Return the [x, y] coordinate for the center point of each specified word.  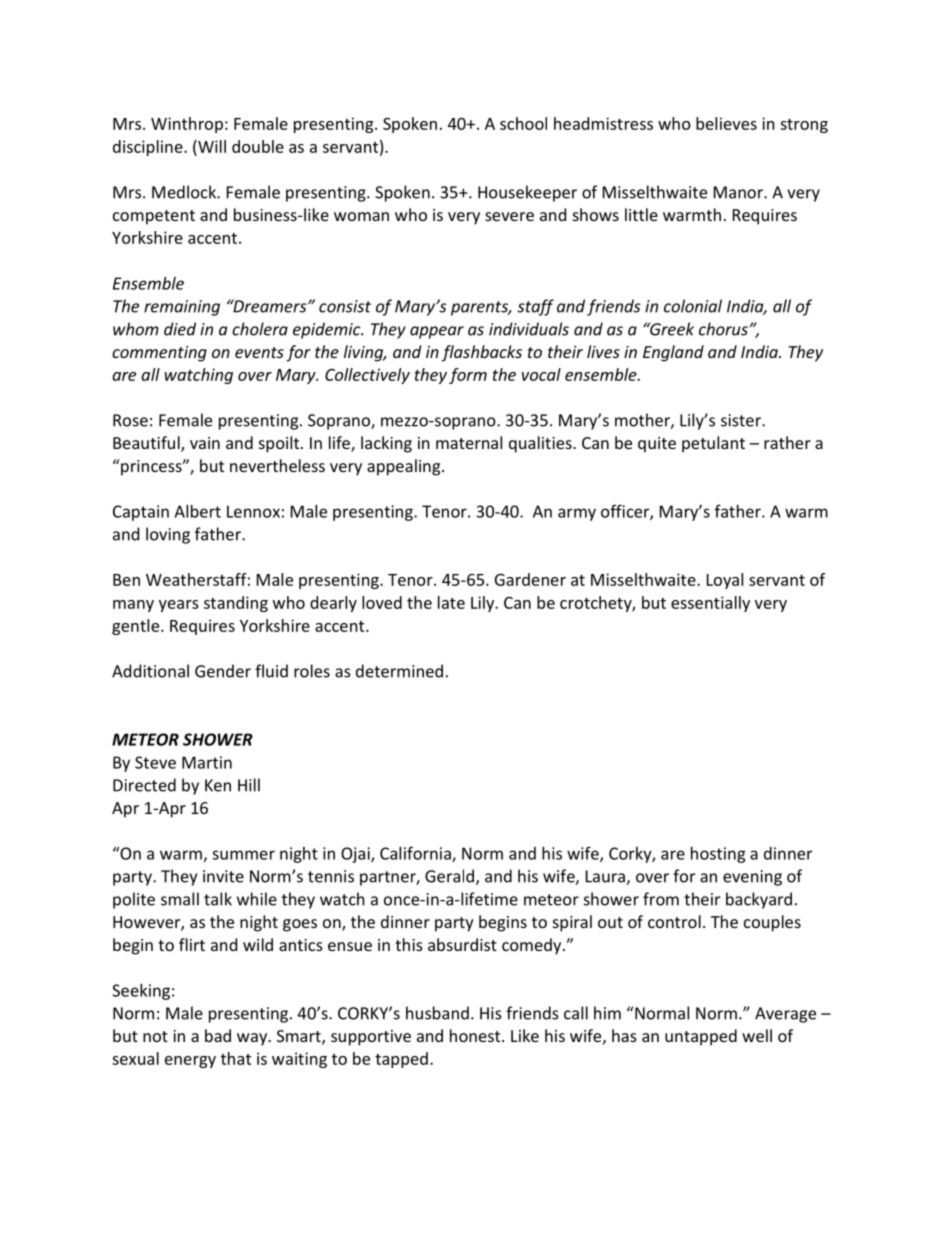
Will [211, 146]
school [523, 123]
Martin [207, 762]
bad [218, 1035]
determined [399, 671]
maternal [469, 442]
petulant [713, 444]
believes [726, 123]
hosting [718, 855]
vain [205, 443]
